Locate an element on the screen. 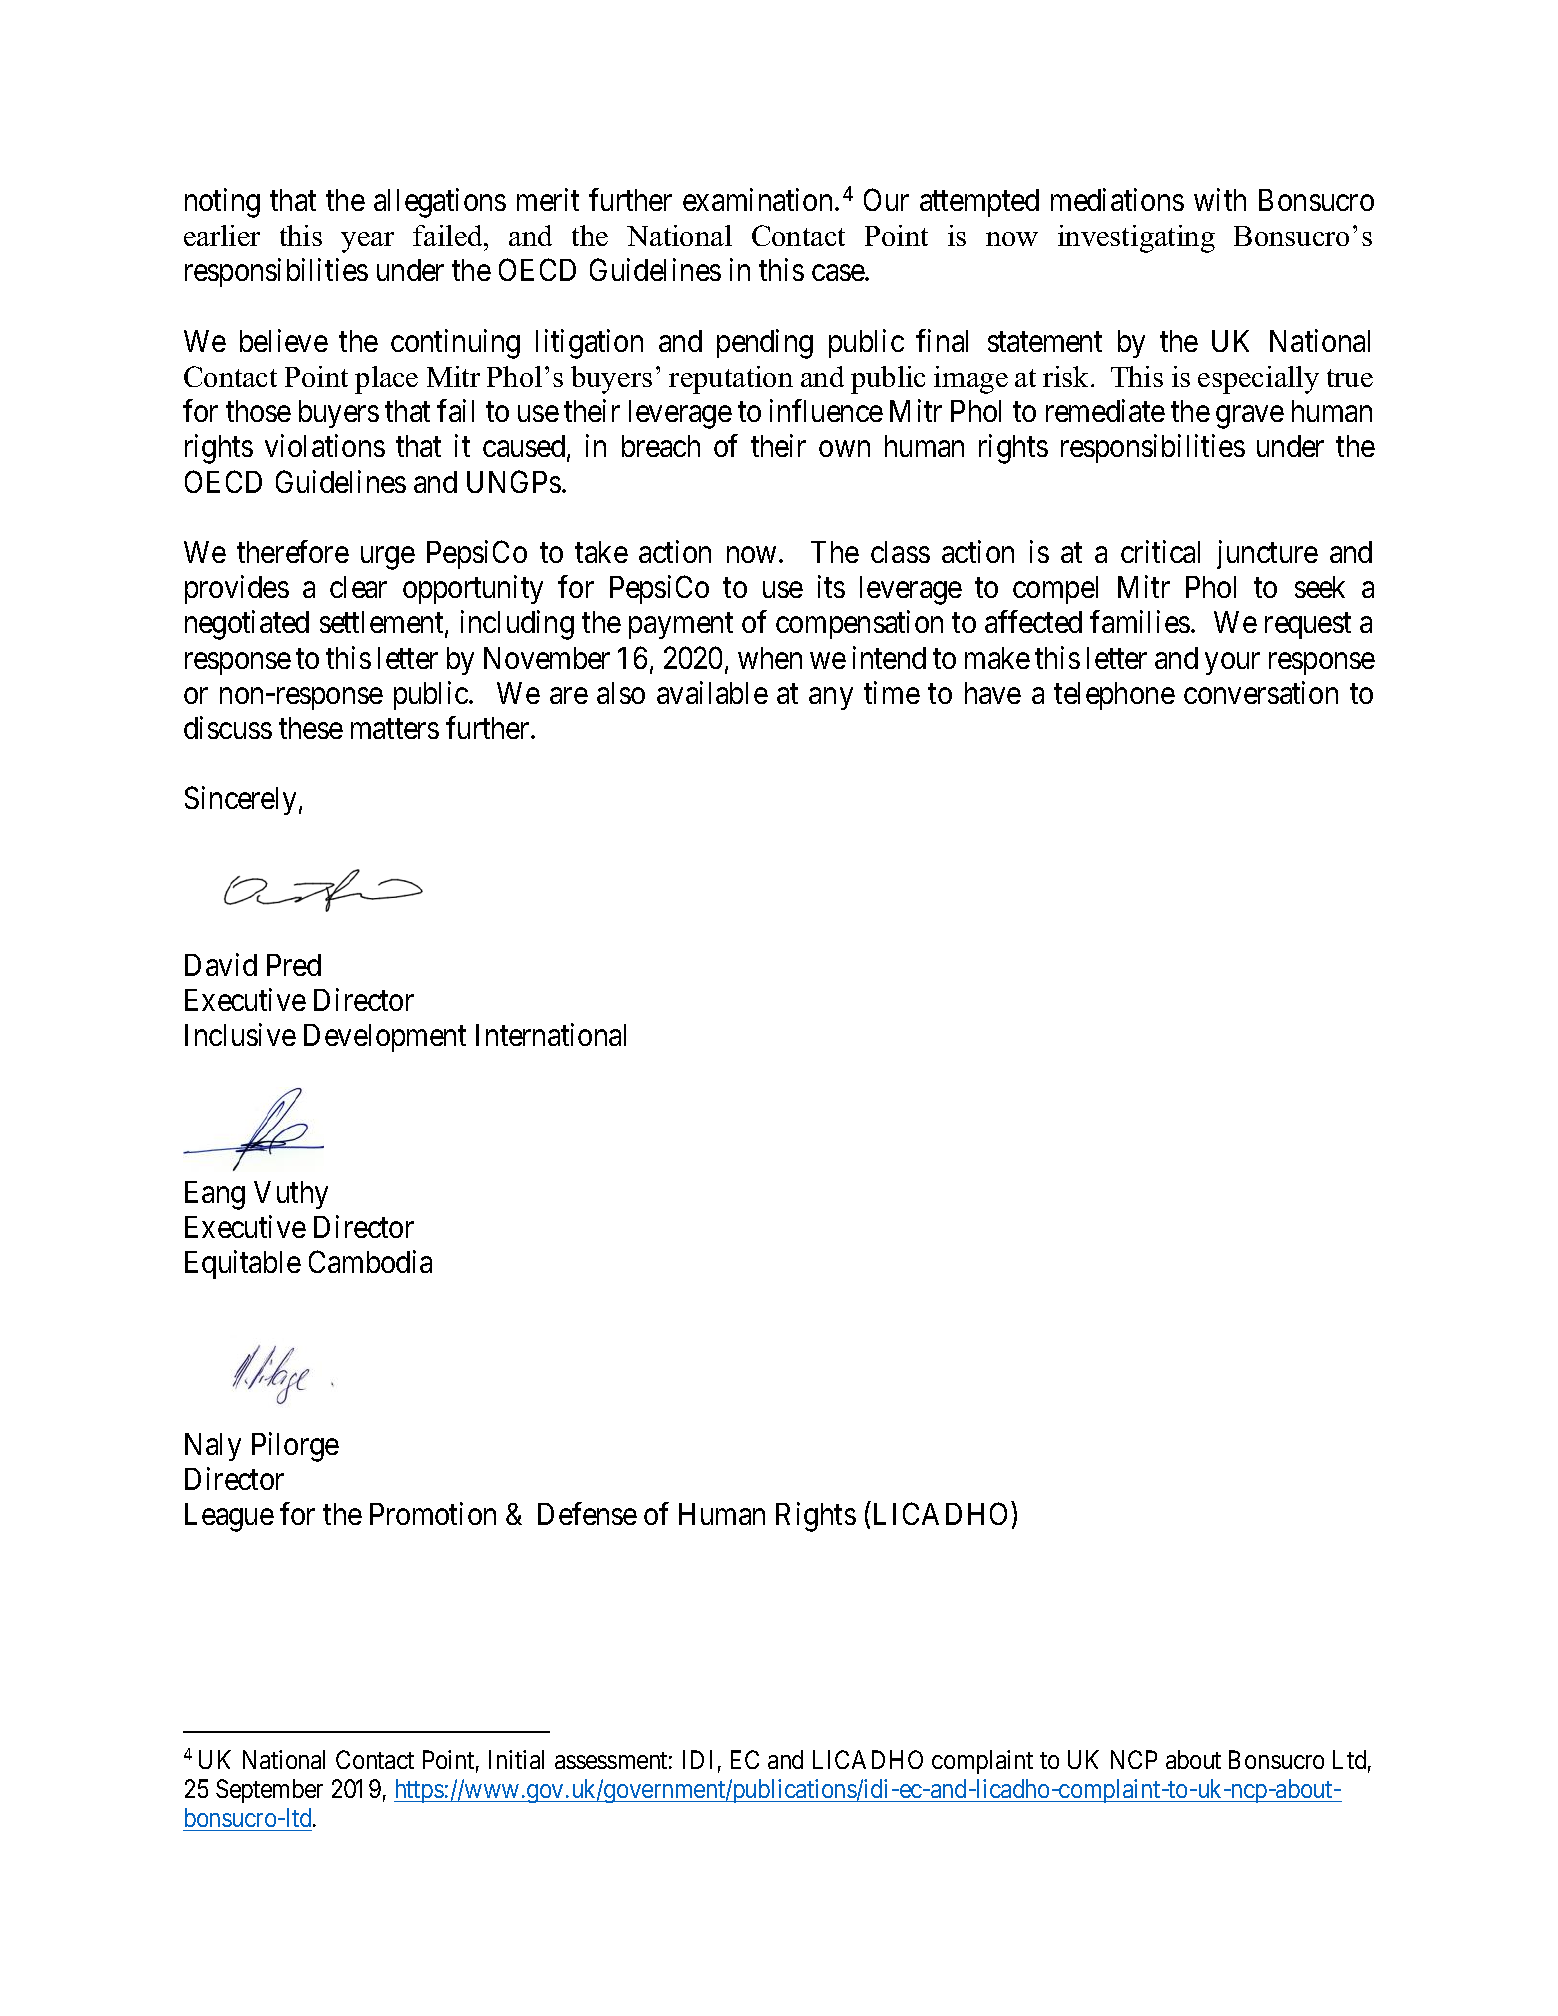 The image size is (1558, 2016). Defense is located at coordinates (587, 1514).
